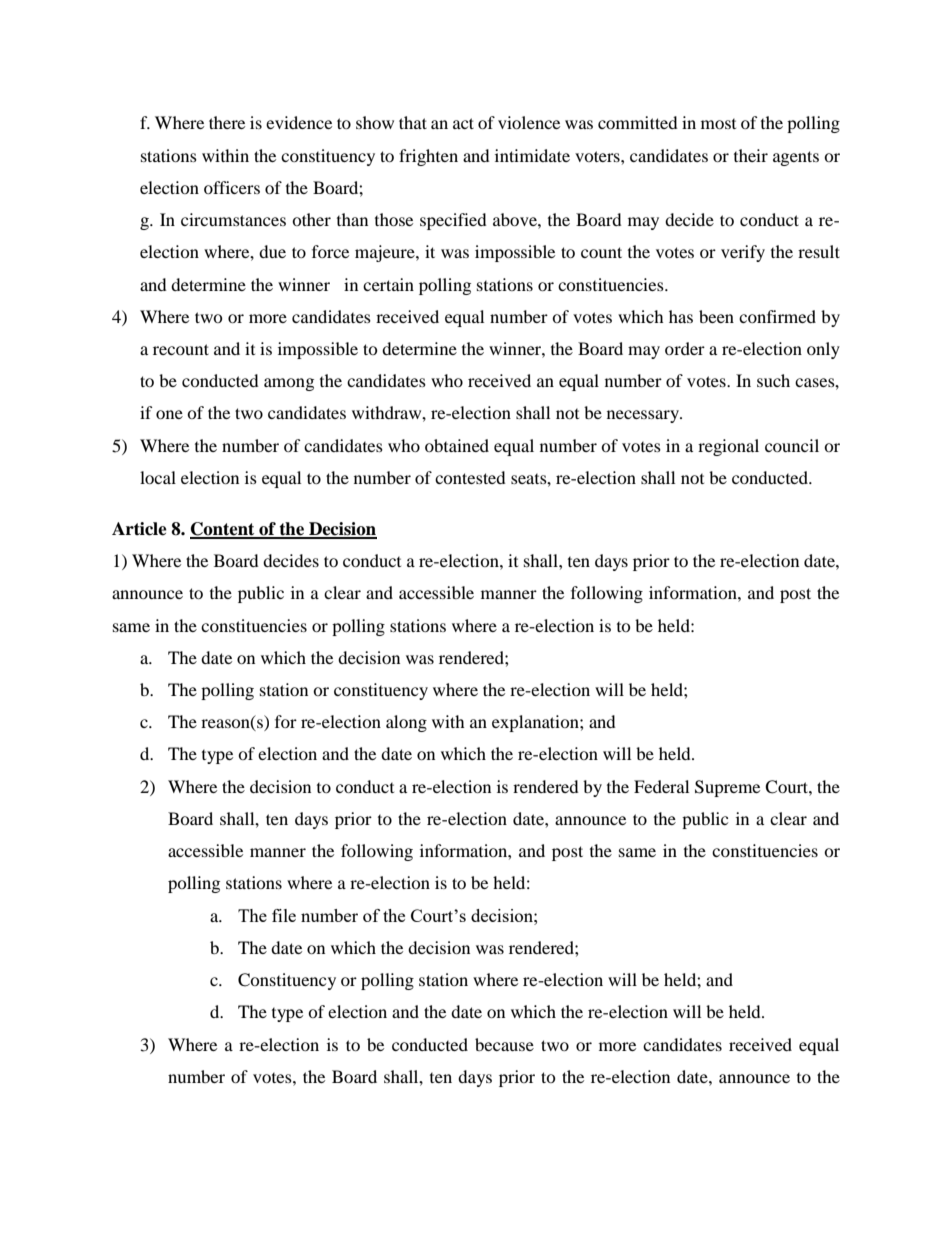 The width and height of the document is (952, 1233). What do you see at coordinates (727, 788) in the document?
I see `Supreme` at bounding box center [727, 788].
